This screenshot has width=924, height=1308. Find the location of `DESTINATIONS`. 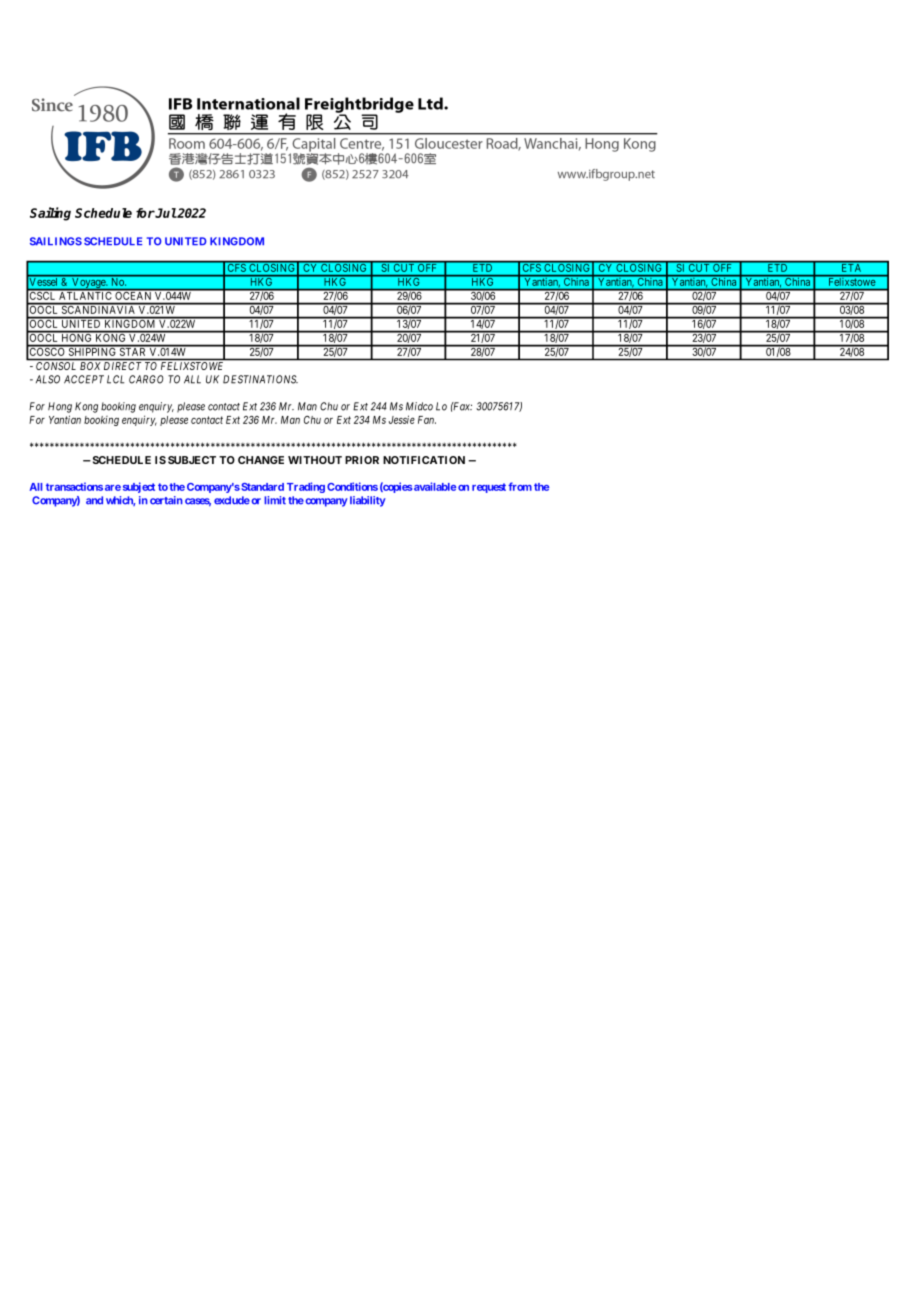

DESTINATIONS is located at coordinates (260, 379).
